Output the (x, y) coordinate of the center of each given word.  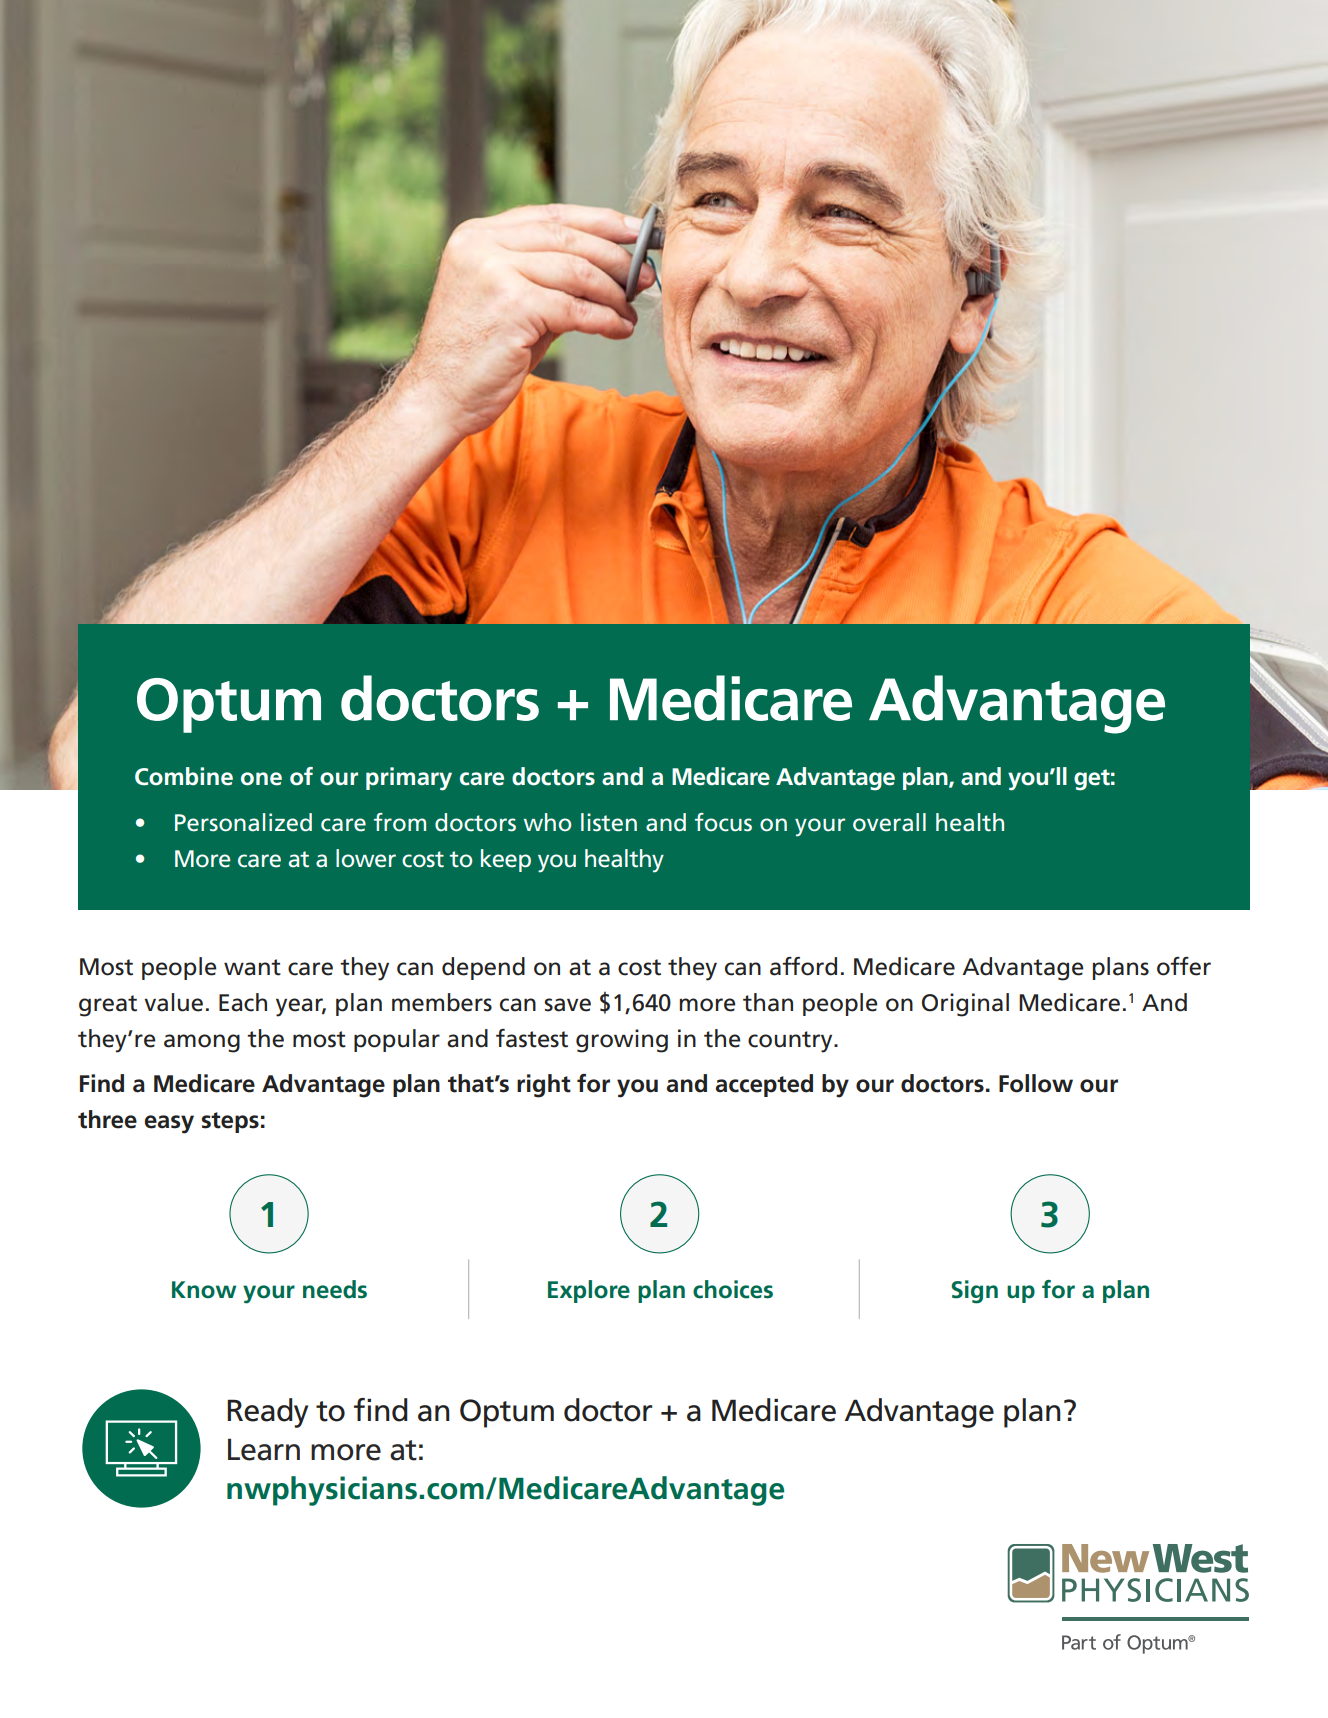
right (544, 1086)
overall (889, 822)
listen (609, 822)
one (261, 779)
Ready (267, 1413)
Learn (264, 1449)
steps (230, 1122)
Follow (1036, 1083)
